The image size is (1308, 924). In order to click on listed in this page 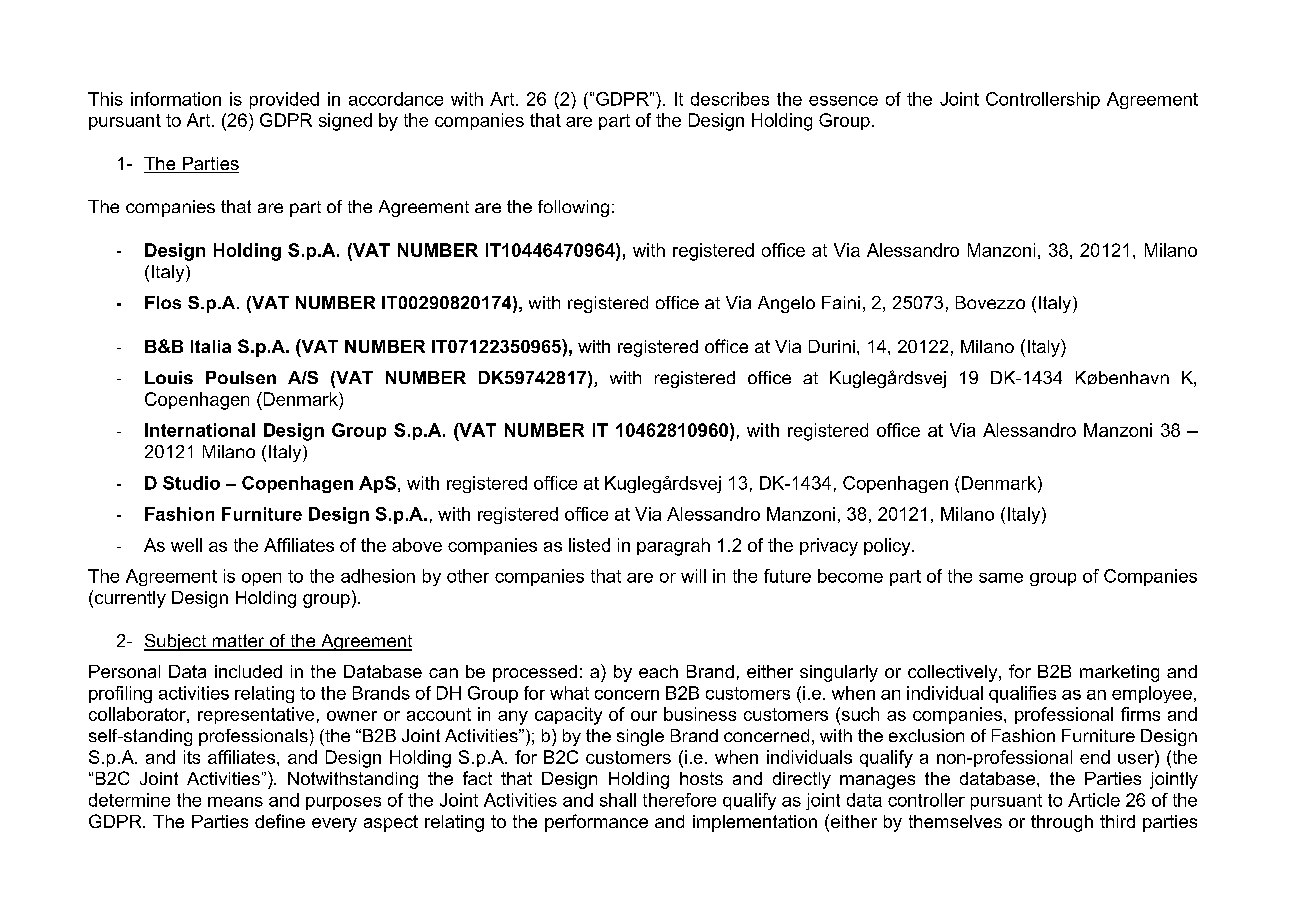, I will do `click(589, 545)`.
